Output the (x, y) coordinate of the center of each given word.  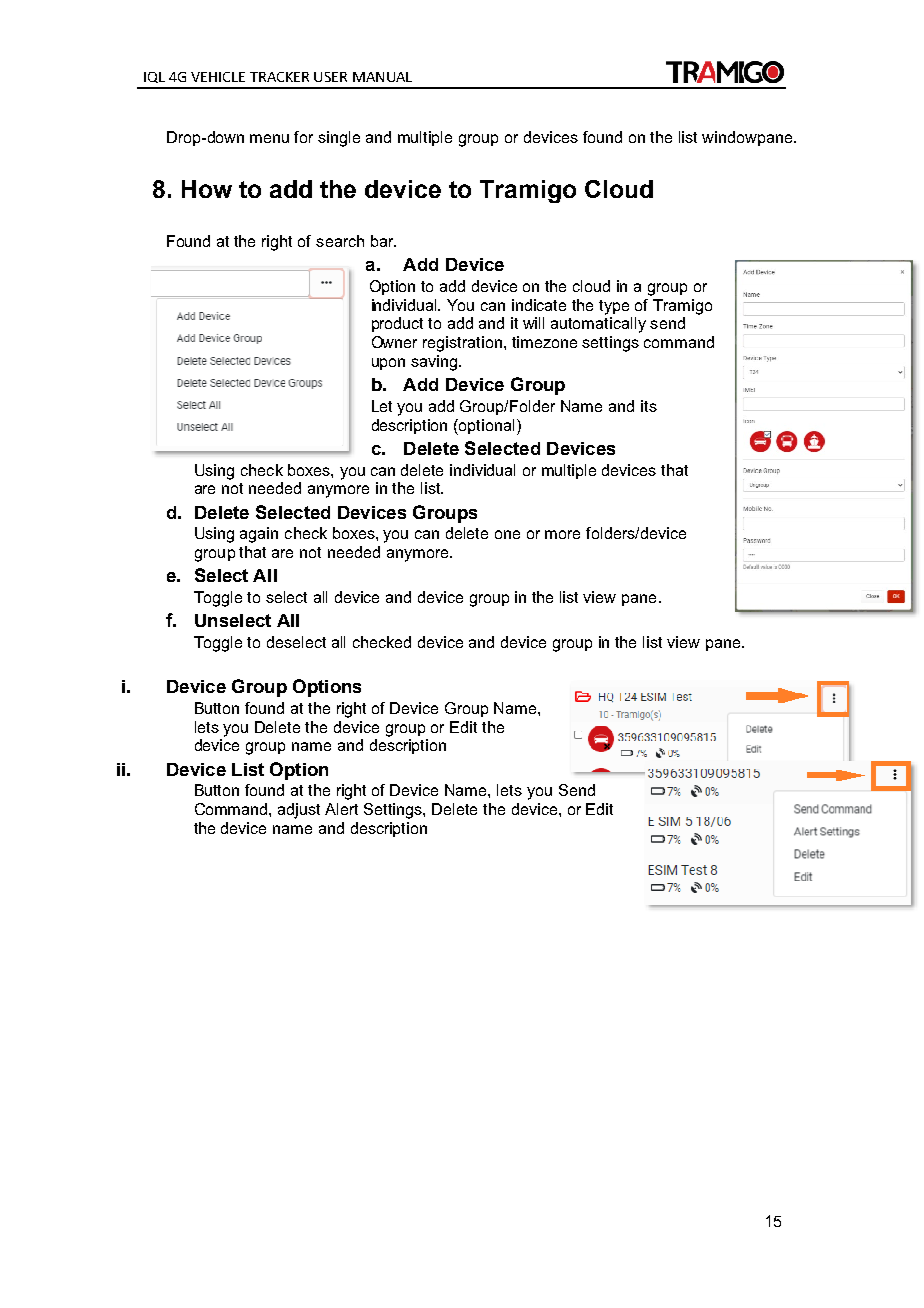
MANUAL (382, 77)
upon (388, 364)
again (259, 535)
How (207, 189)
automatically (598, 325)
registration (464, 344)
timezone (544, 342)
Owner (394, 342)
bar (383, 241)
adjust (299, 811)
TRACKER (279, 77)
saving (435, 363)
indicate (539, 305)
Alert (341, 809)
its (649, 406)
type (614, 307)
